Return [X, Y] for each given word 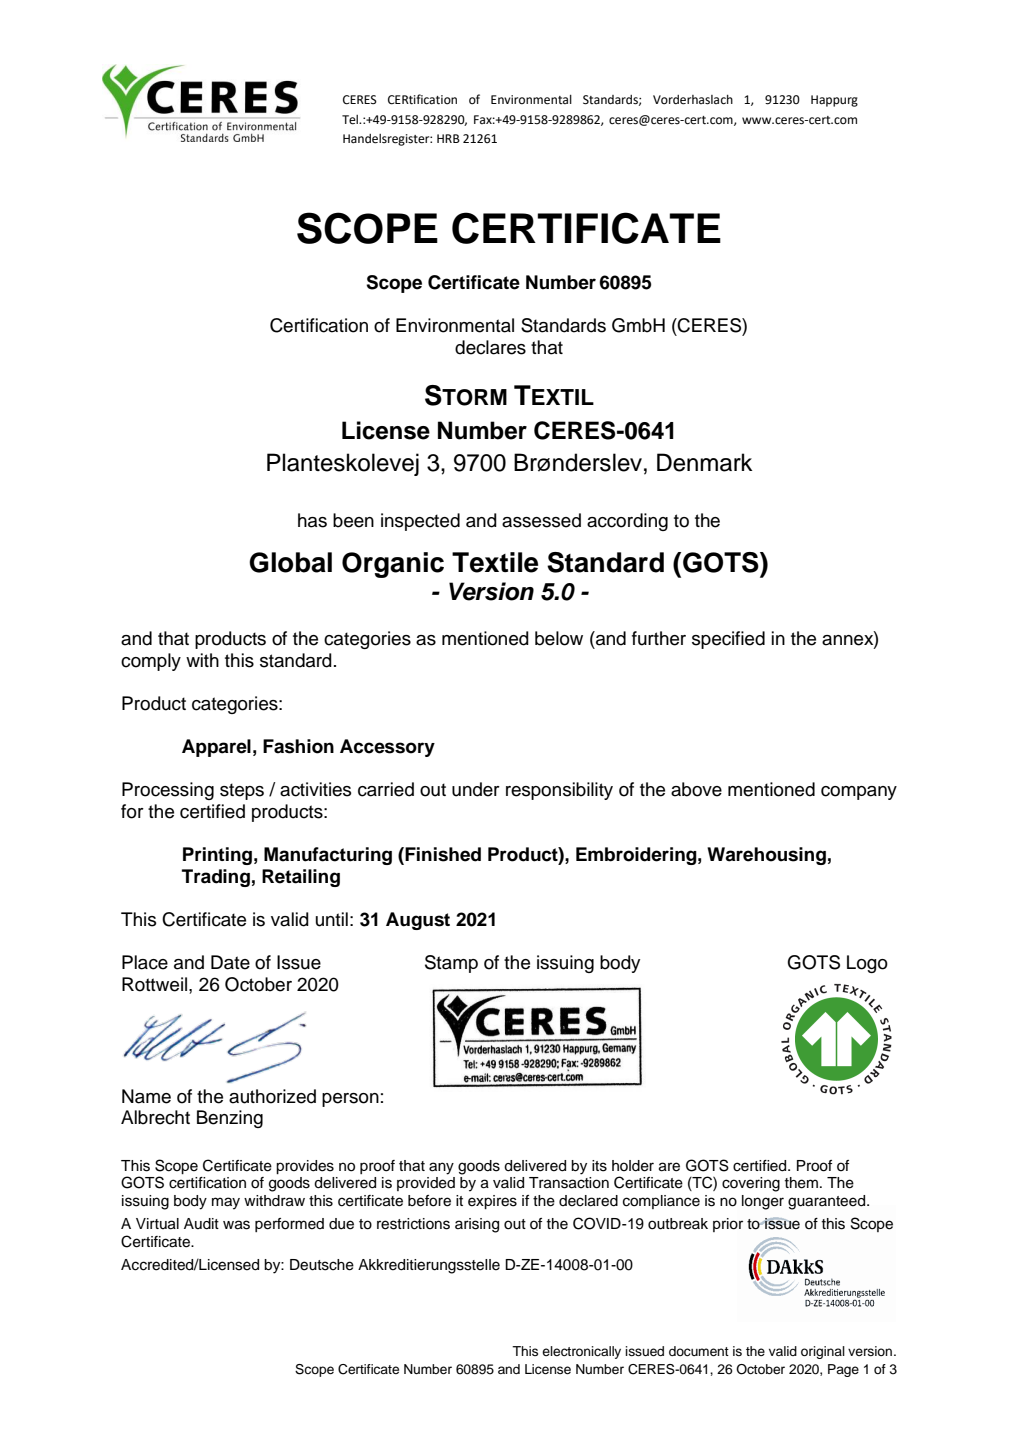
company [859, 793]
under [476, 789]
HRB [448, 138]
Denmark [704, 462]
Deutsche [322, 1265]
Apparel [216, 748]
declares [490, 347]
